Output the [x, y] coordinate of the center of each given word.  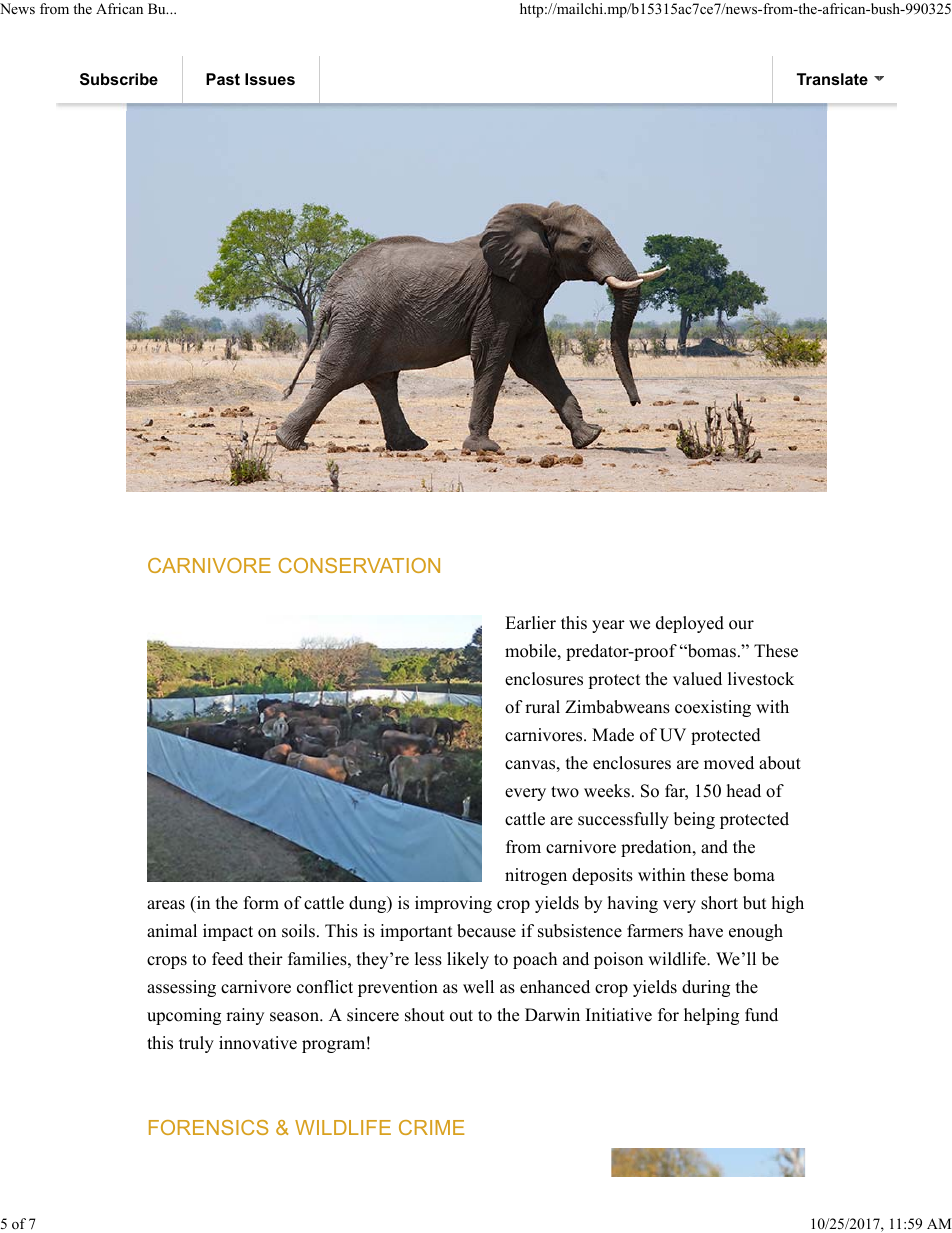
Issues [270, 79]
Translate [832, 79]
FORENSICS [208, 1127]
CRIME [431, 1127]
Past [223, 79]
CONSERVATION [359, 565]
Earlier [530, 623]
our [741, 625]
